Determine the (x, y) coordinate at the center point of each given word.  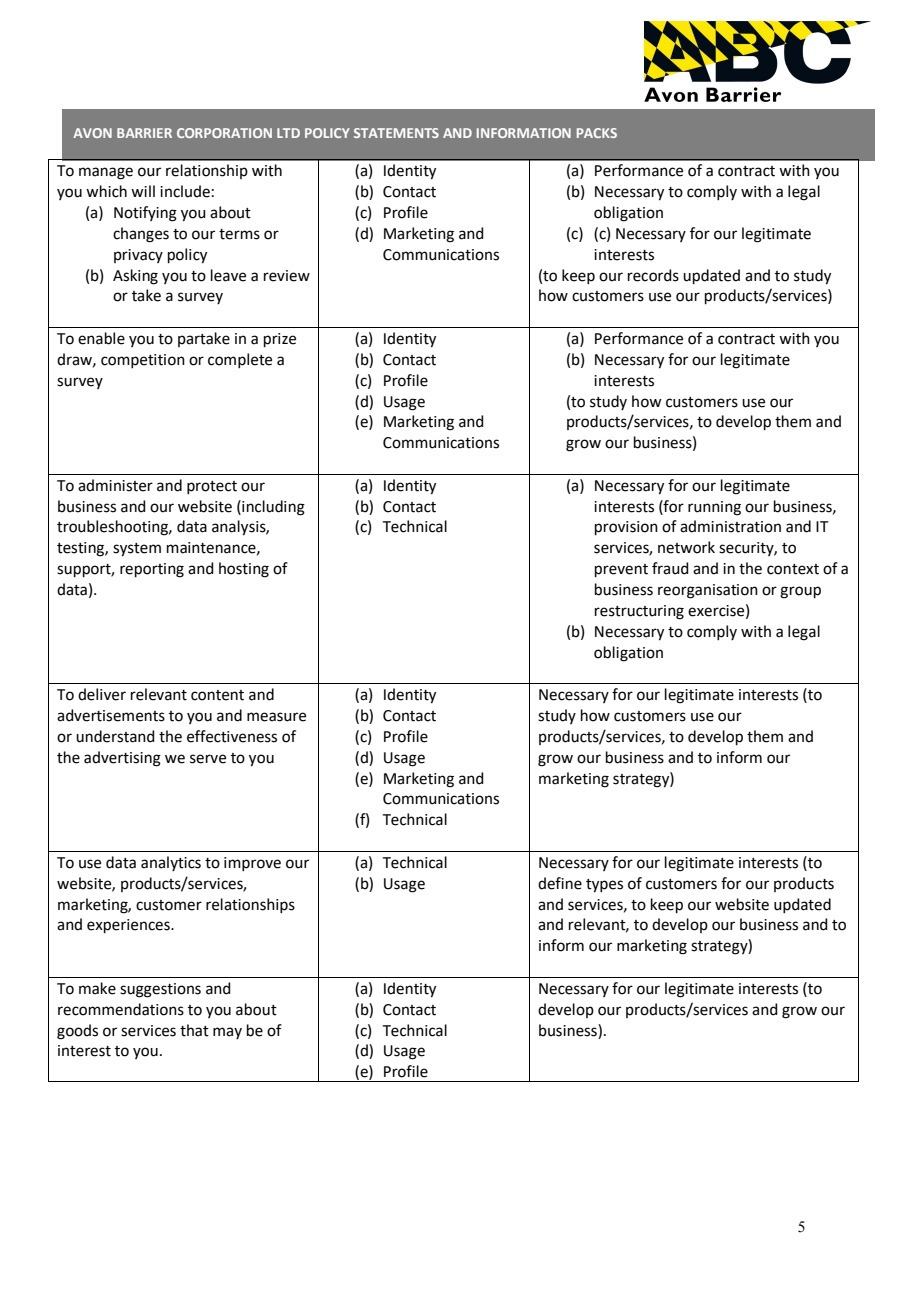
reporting (152, 570)
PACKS (597, 133)
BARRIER (144, 133)
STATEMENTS (396, 133)
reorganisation (708, 591)
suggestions (160, 990)
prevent (621, 570)
